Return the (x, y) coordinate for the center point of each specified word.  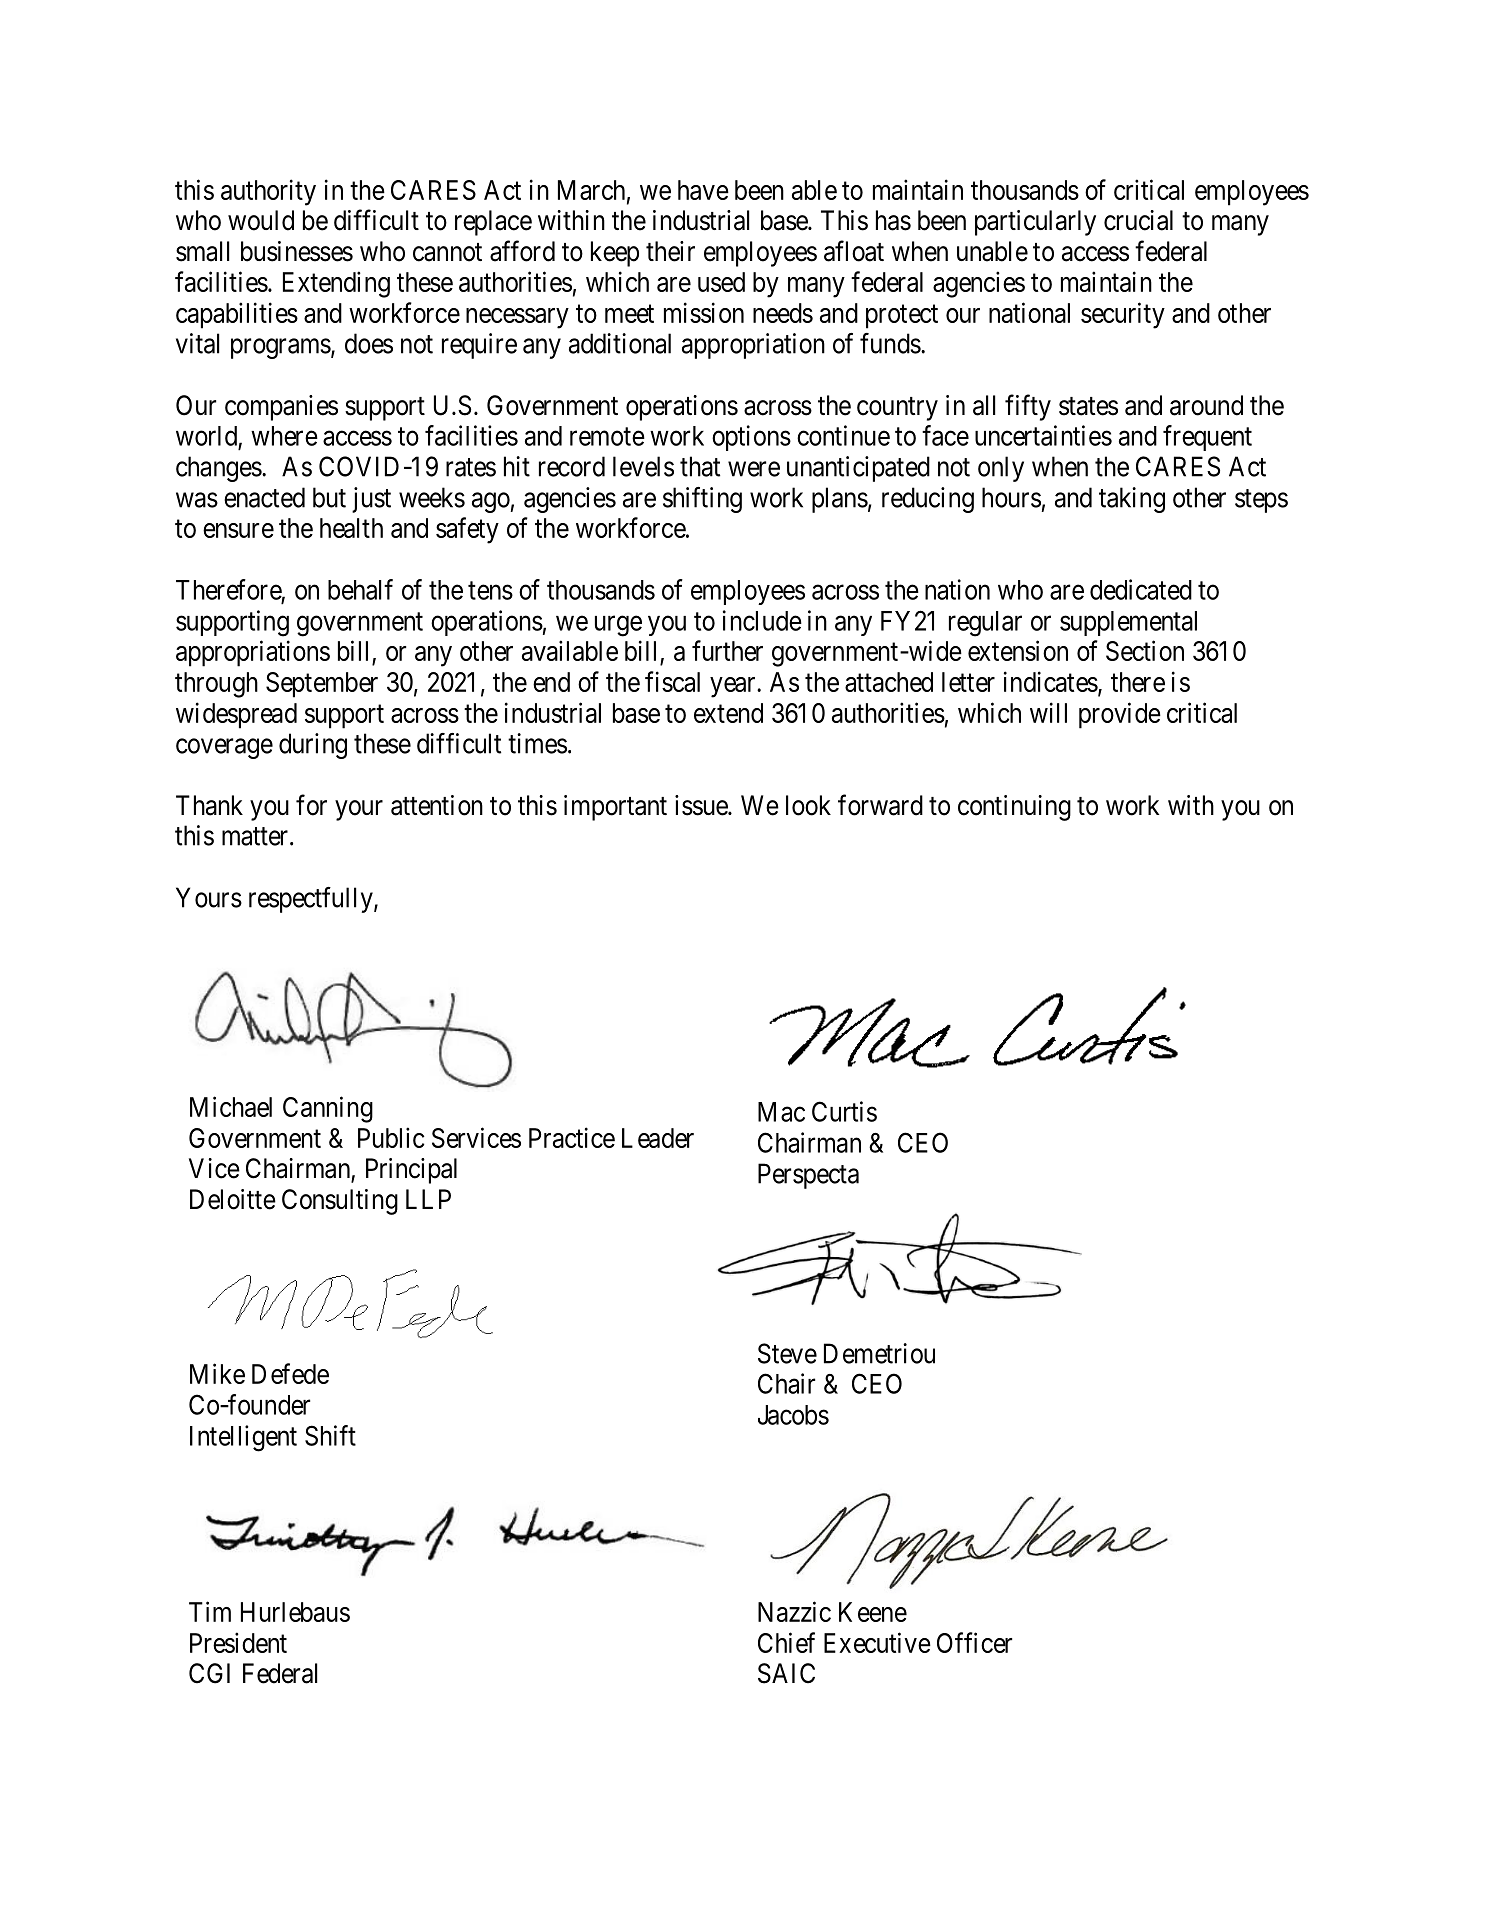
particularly (1035, 223)
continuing (1014, 808)
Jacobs (793, 1415)
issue (702, 805)
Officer (974, 1642)
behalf (360, 589)
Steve (787, 1353)
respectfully (312, 900)
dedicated (1141, 589)
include (762, 620)
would (261, 220)
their (670, 251)
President (238, 1642)
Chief (786, 1642)
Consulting (340, 1202)
